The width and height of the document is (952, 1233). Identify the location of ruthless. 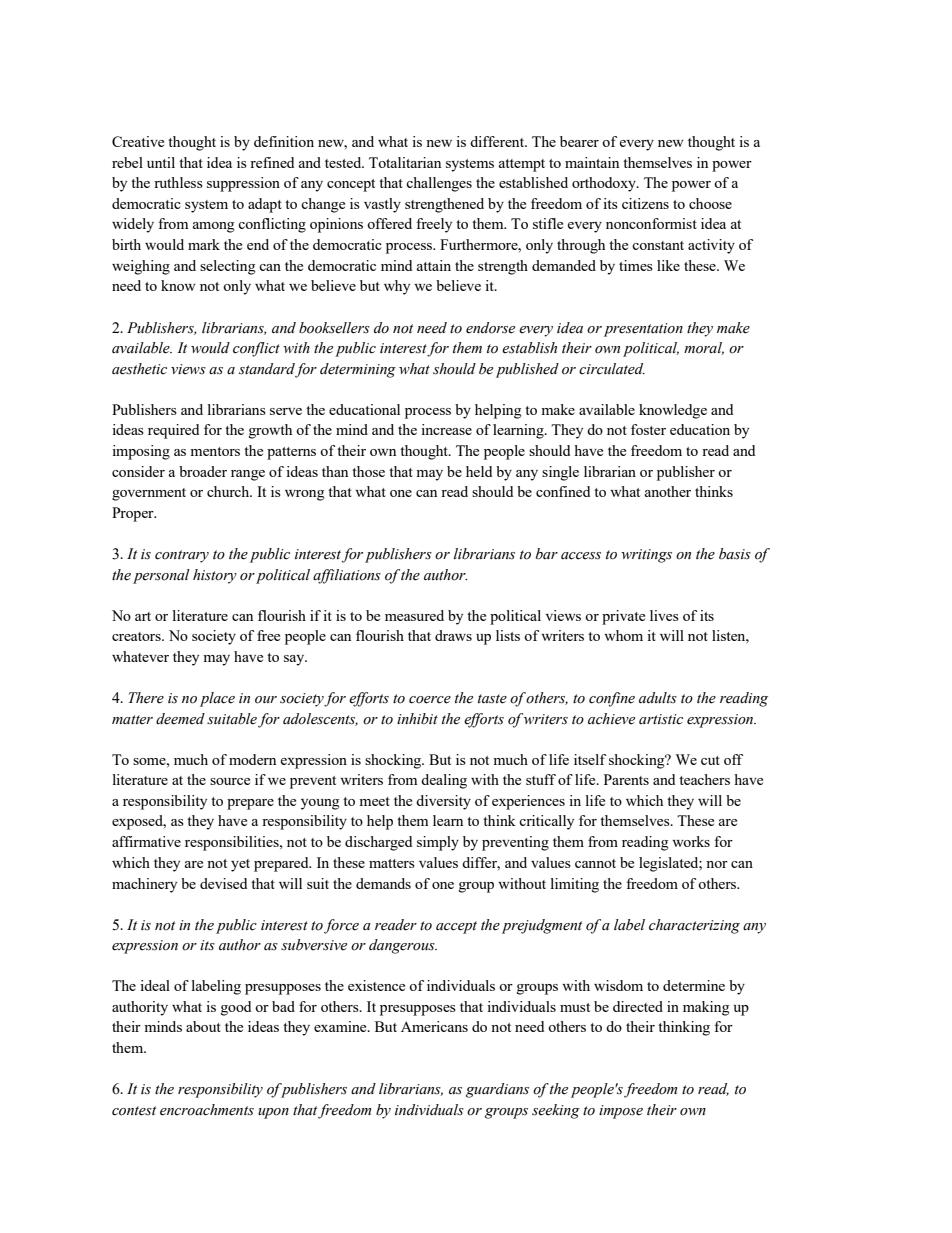
(178, 182).
